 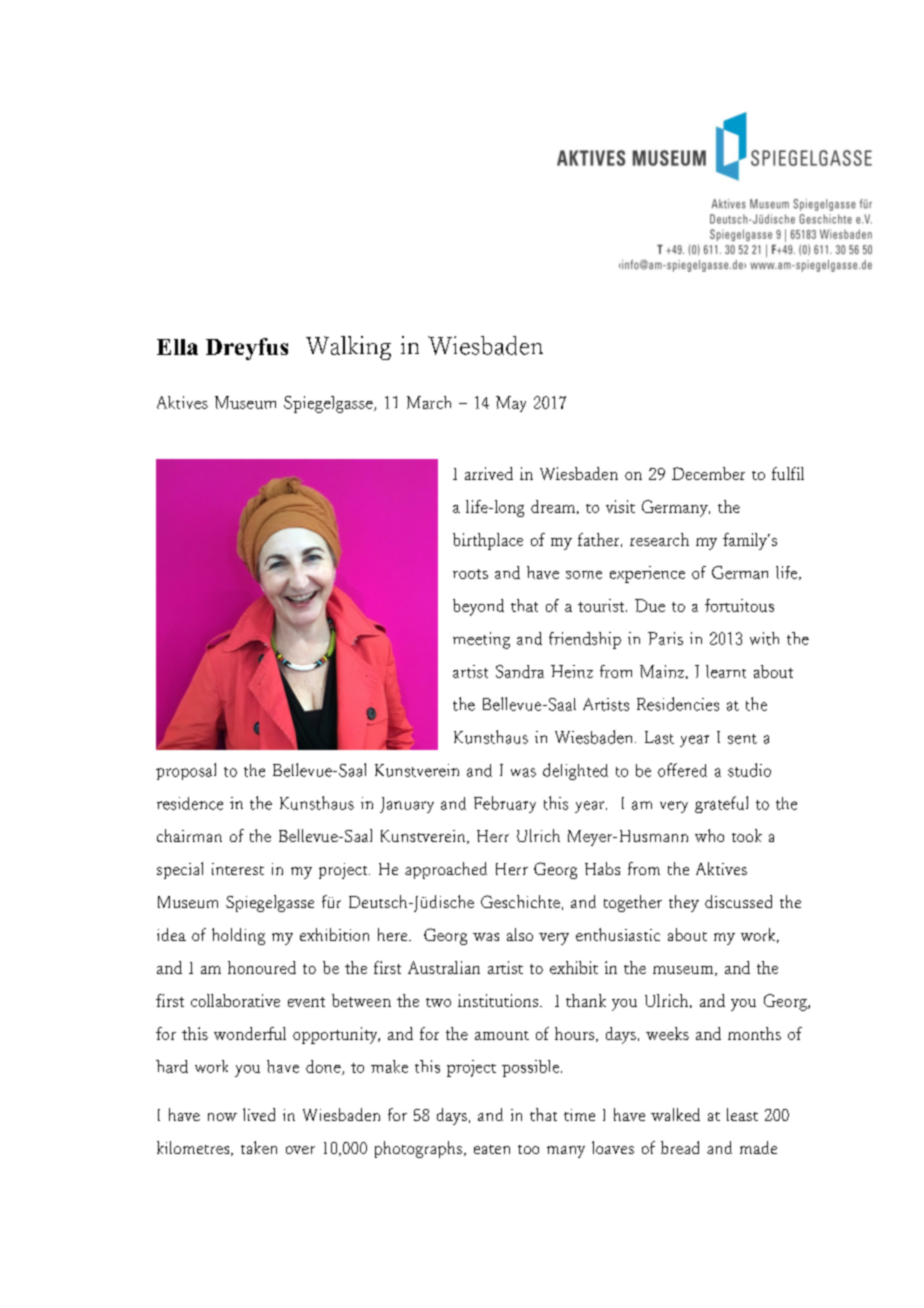 I want to click on Dreyfus, so click(x=247, y=349).
